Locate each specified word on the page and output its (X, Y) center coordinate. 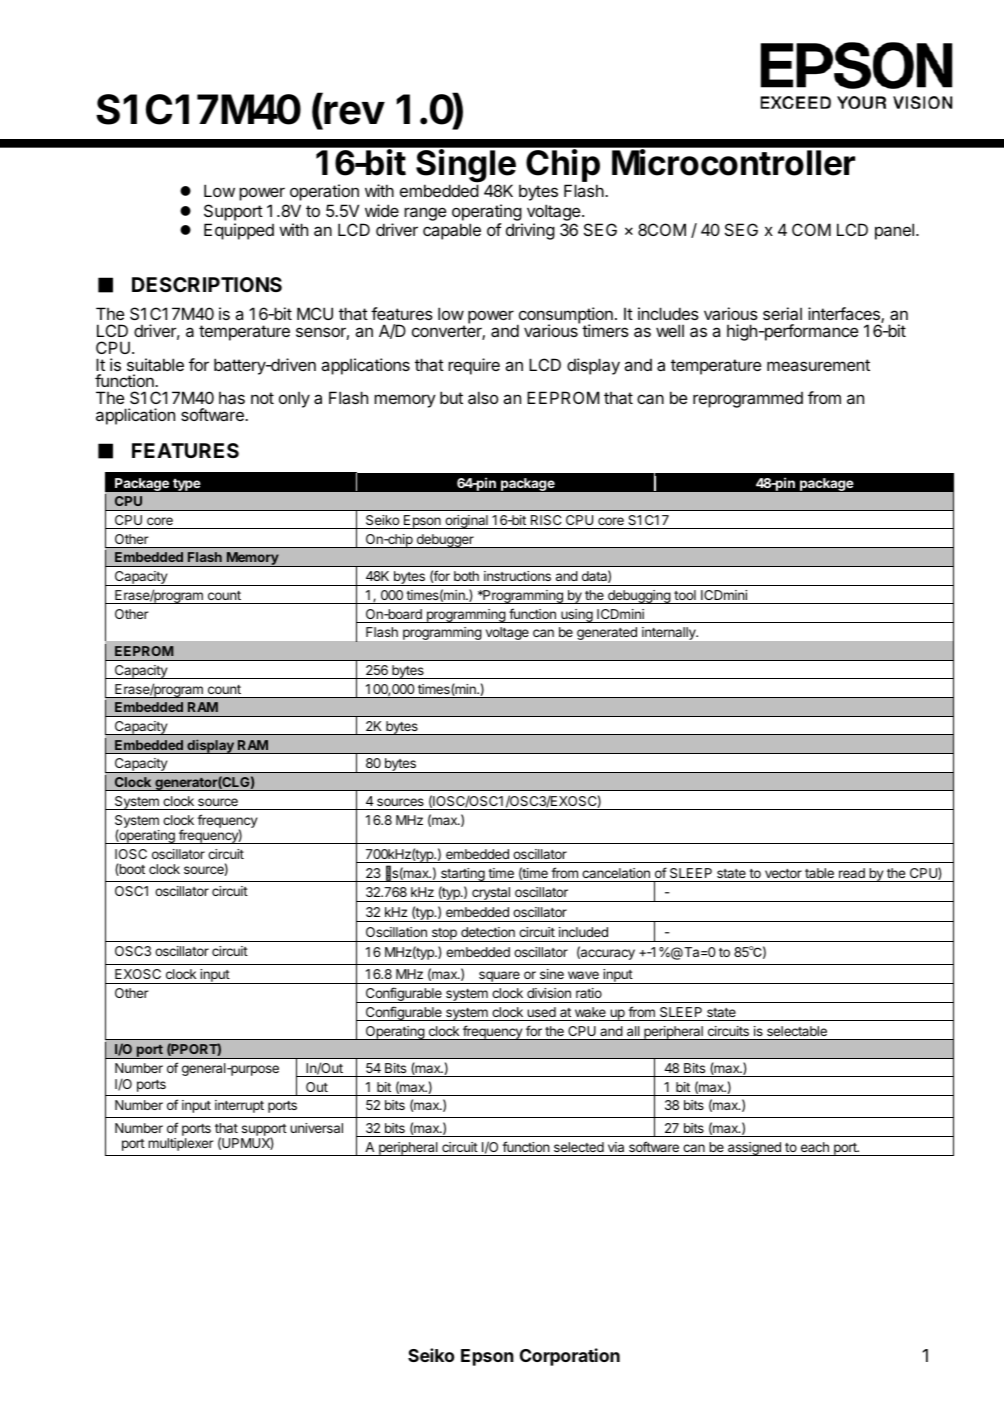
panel (894, 231)
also (483, 397)
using (576, 616)
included (583, 932)
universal (316, 1128)
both (466, 576)
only (294, 400)
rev (354, 113)
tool (685, 595)
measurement (818, 365)
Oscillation (396, 932)
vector (783, 873)
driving (530, 231)
